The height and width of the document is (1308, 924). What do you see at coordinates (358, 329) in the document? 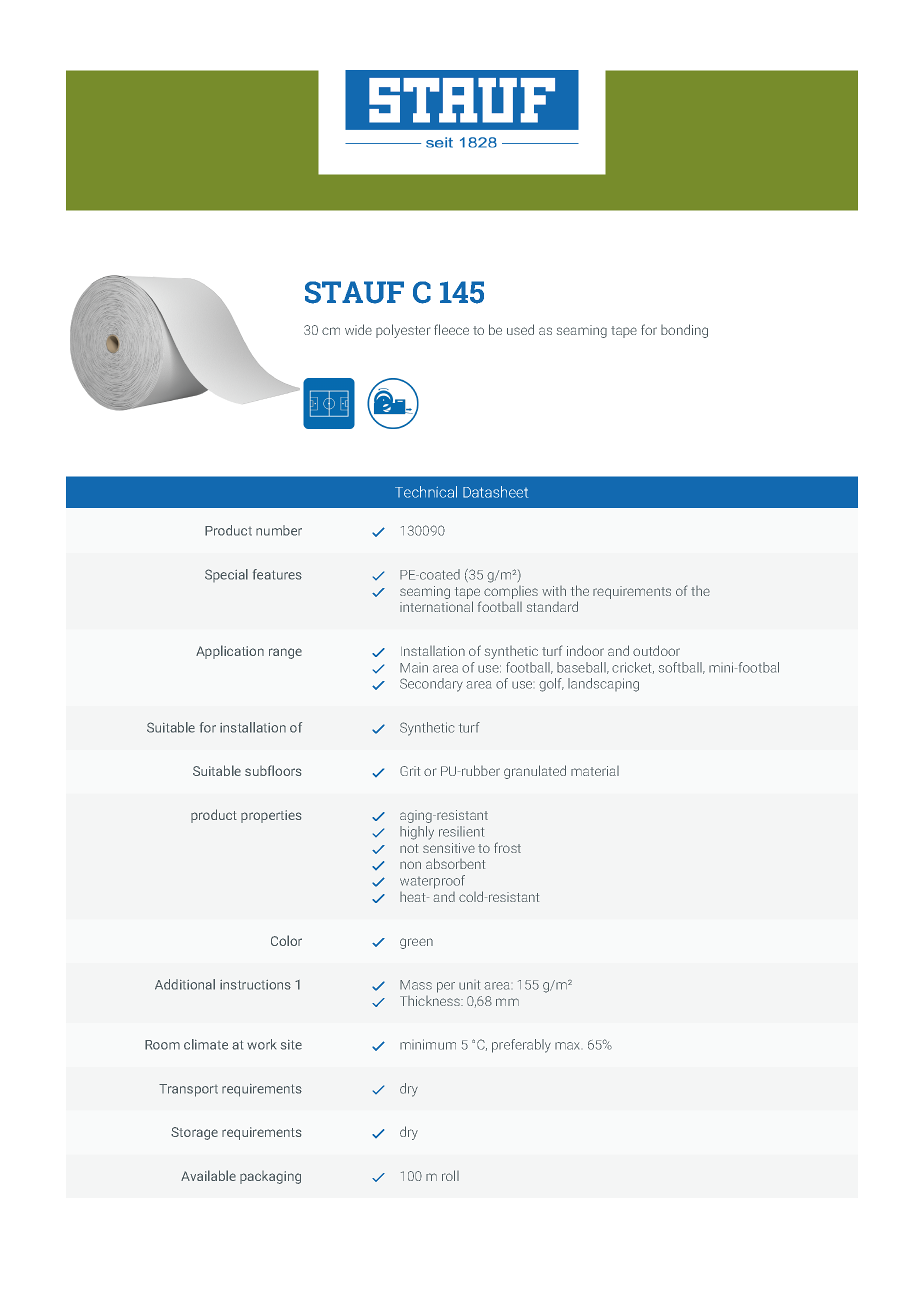
I see `wide` at bounding box center [358, 329].
